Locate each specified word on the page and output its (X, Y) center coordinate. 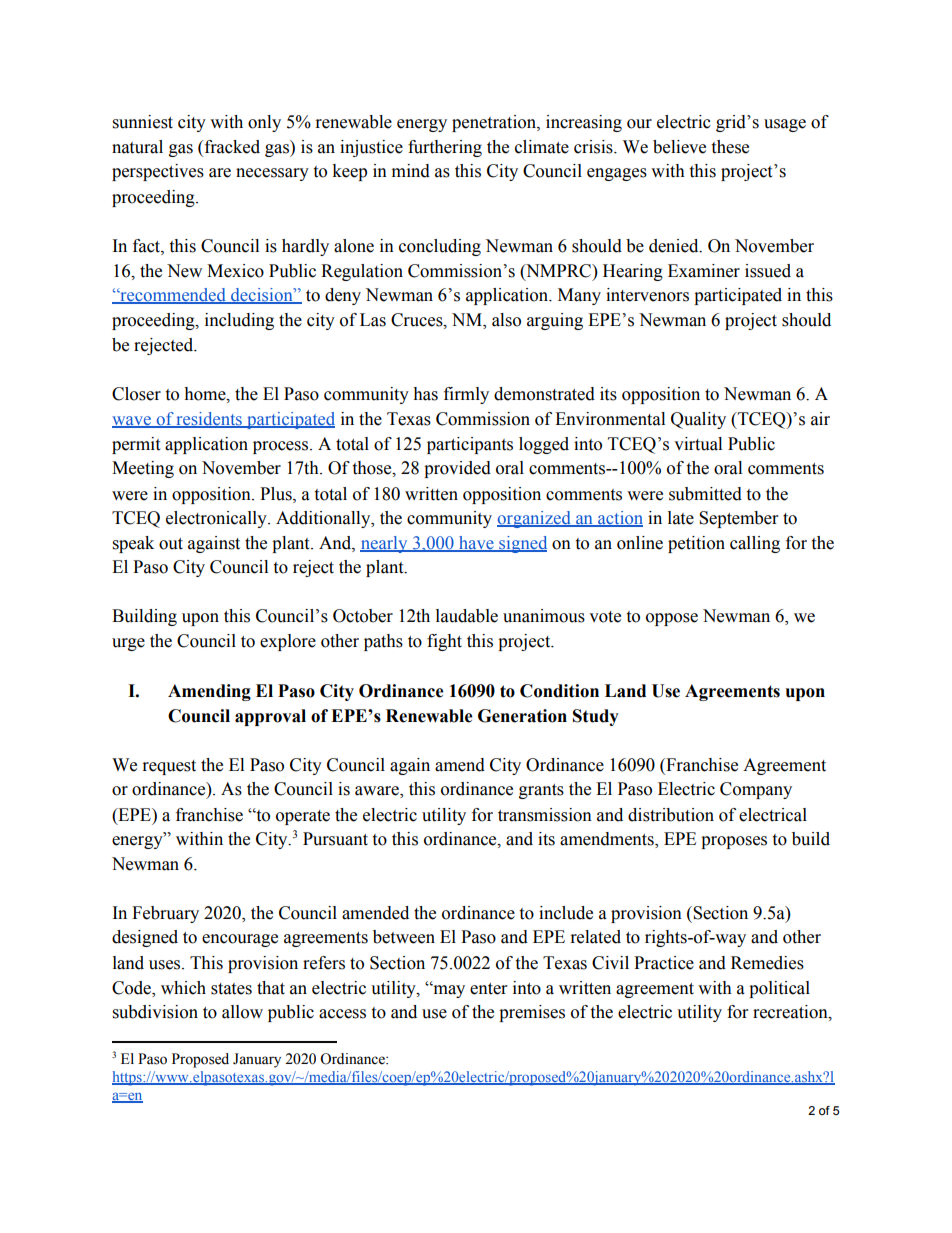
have (476, 543)
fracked (231, 148)
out (171, 544)
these (730, 147)
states (231, 989)
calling (755, 544)
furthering (445, 148)
